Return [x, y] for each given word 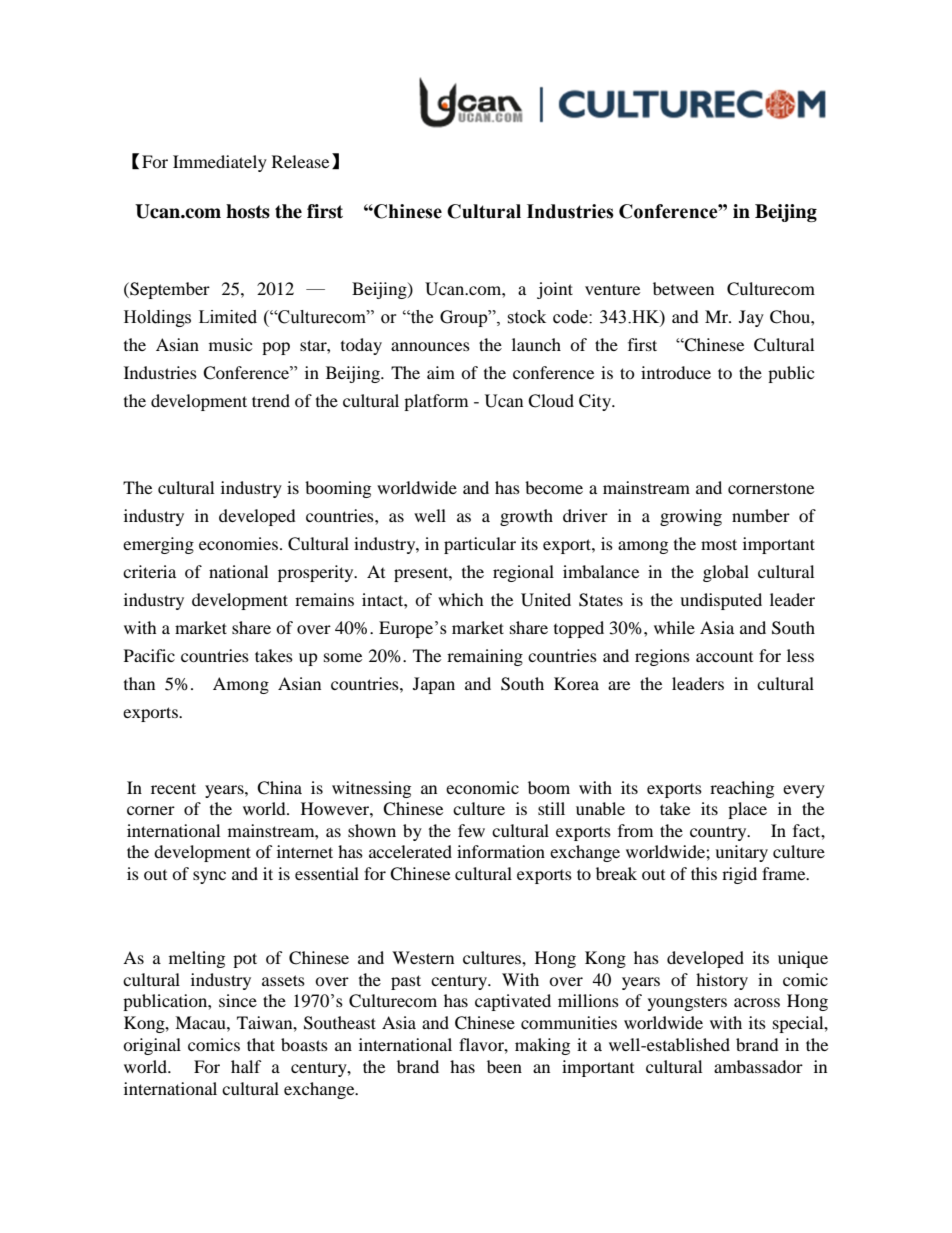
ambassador [758, 1066]
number [761, 515]
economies [238, 543]
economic [482, 787]
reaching [742, 789]
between [683, 288]
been [504, 1066]
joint [555, 290]
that [261, 1044]
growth [526, 517]
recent [173, 788]
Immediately [220, 163]
